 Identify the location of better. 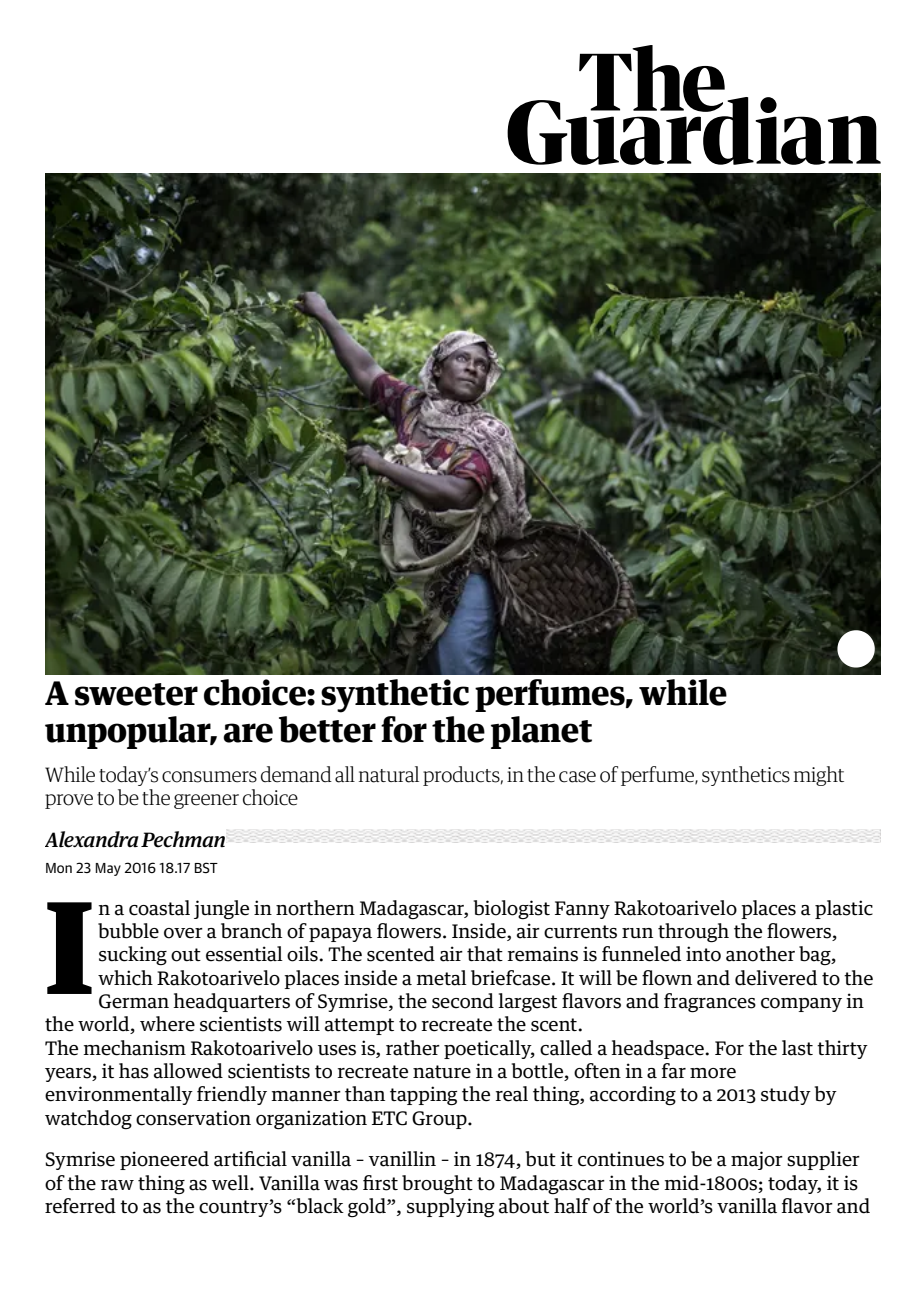
(327, 729).
